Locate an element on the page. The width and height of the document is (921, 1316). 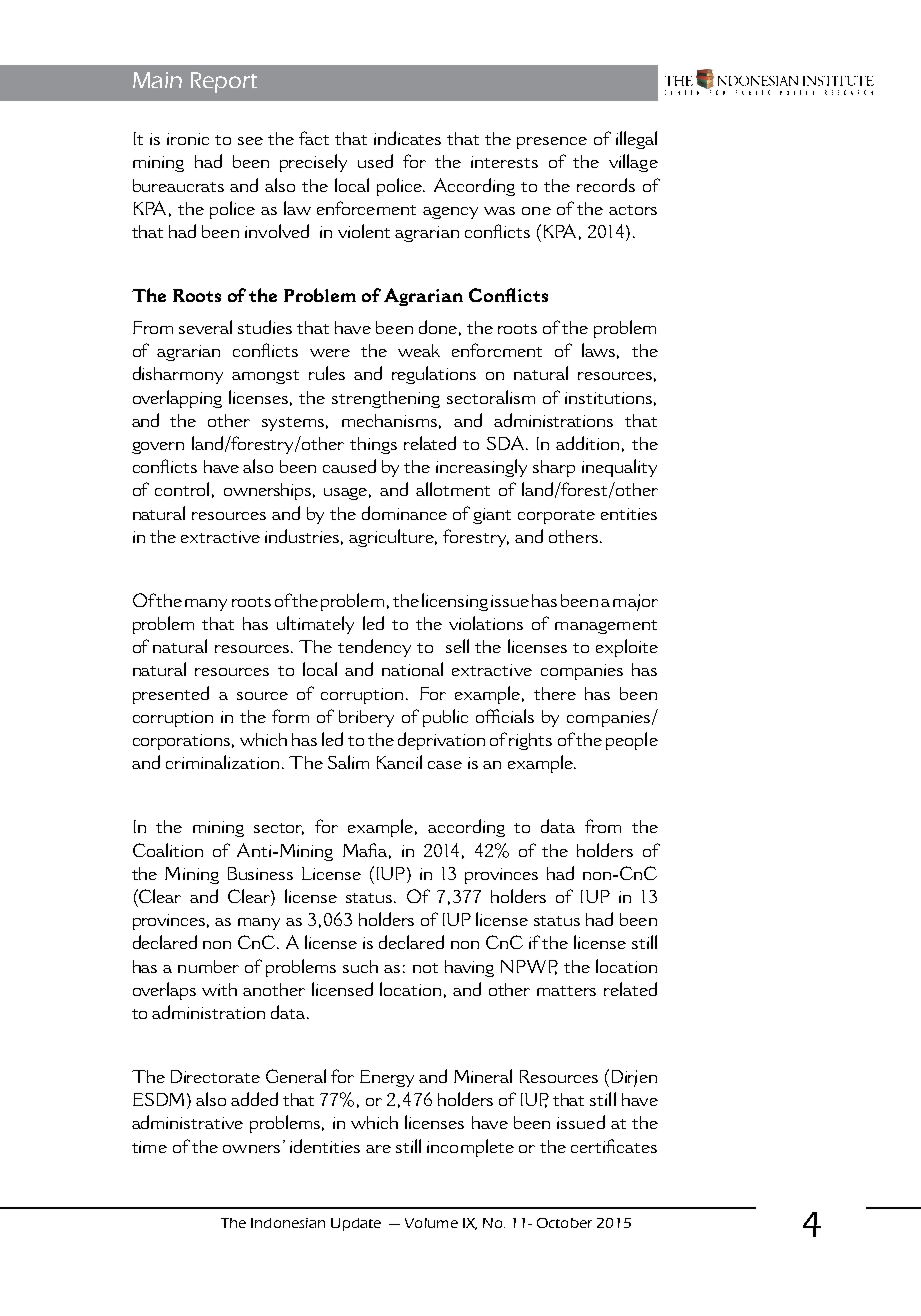
presence is located at coordinates (552, 143).
